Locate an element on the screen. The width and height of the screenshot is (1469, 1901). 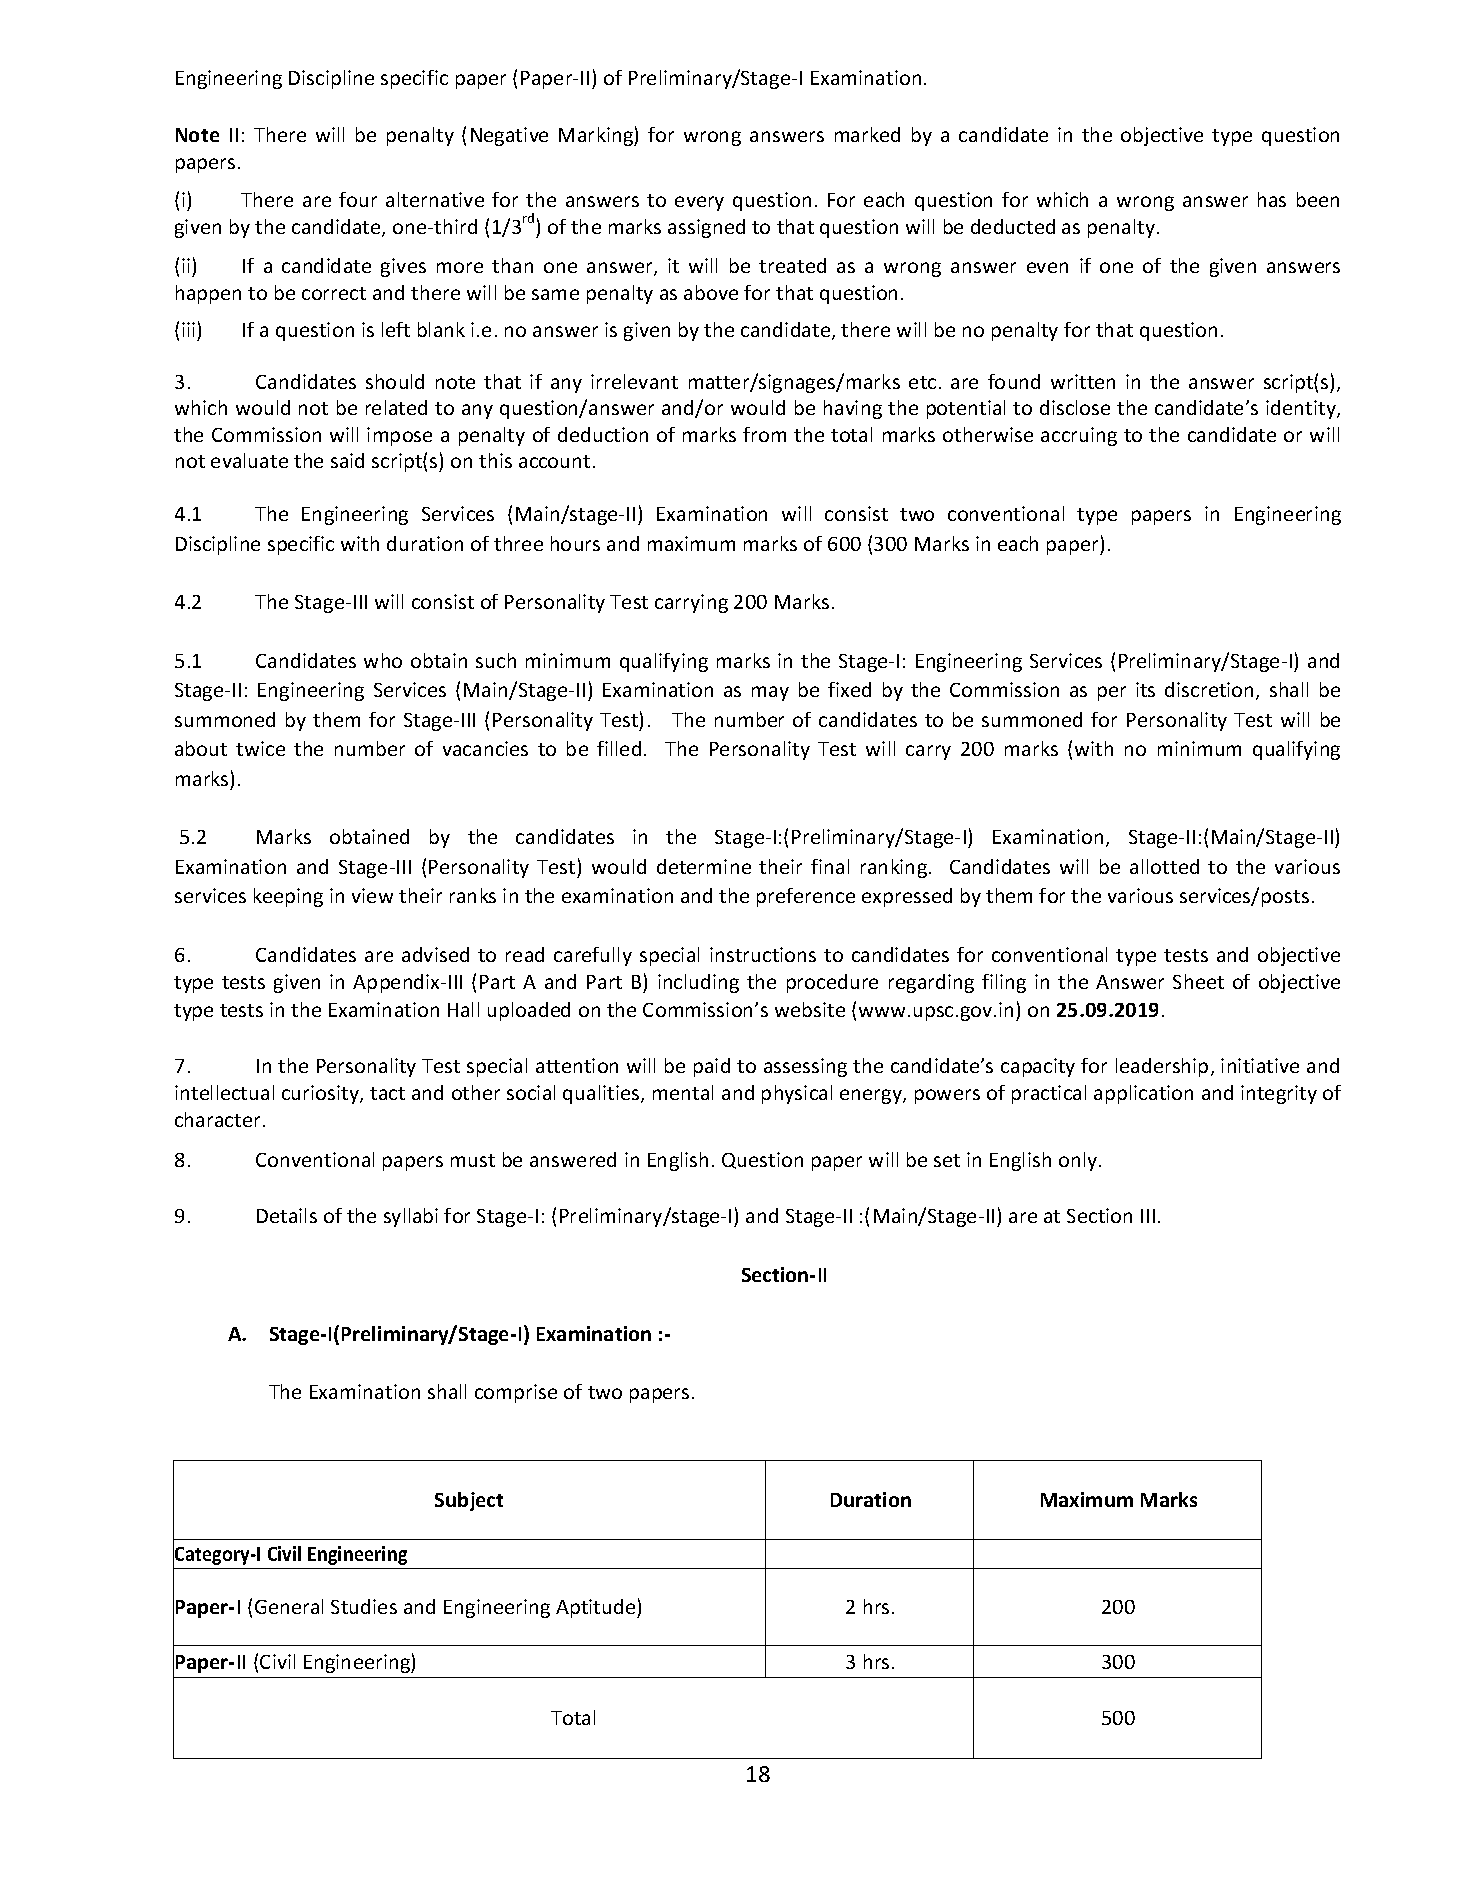
has is located at coordinates (1272, 199).
